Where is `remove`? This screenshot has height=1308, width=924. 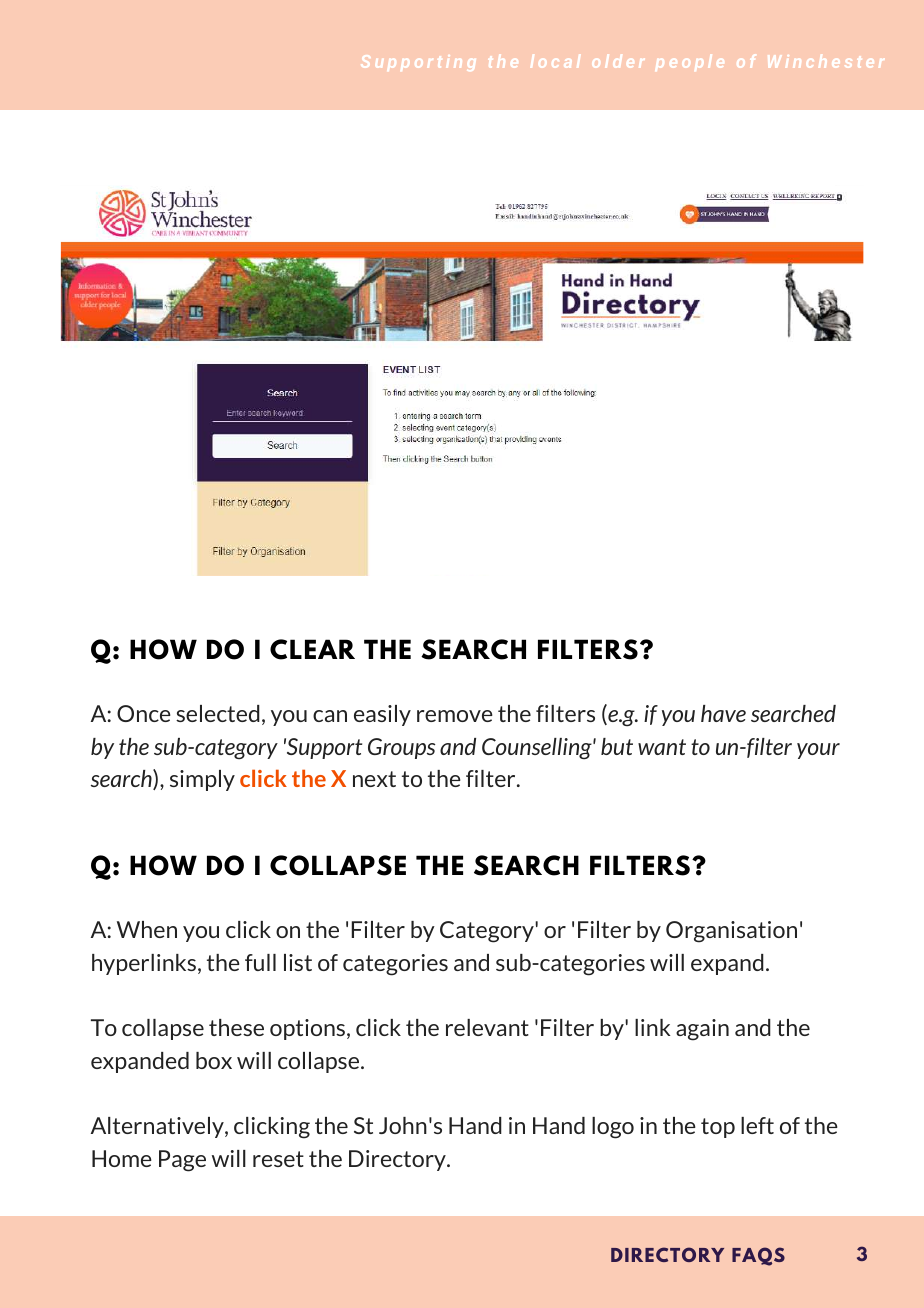
remove is located at coordinates (455, 716).
